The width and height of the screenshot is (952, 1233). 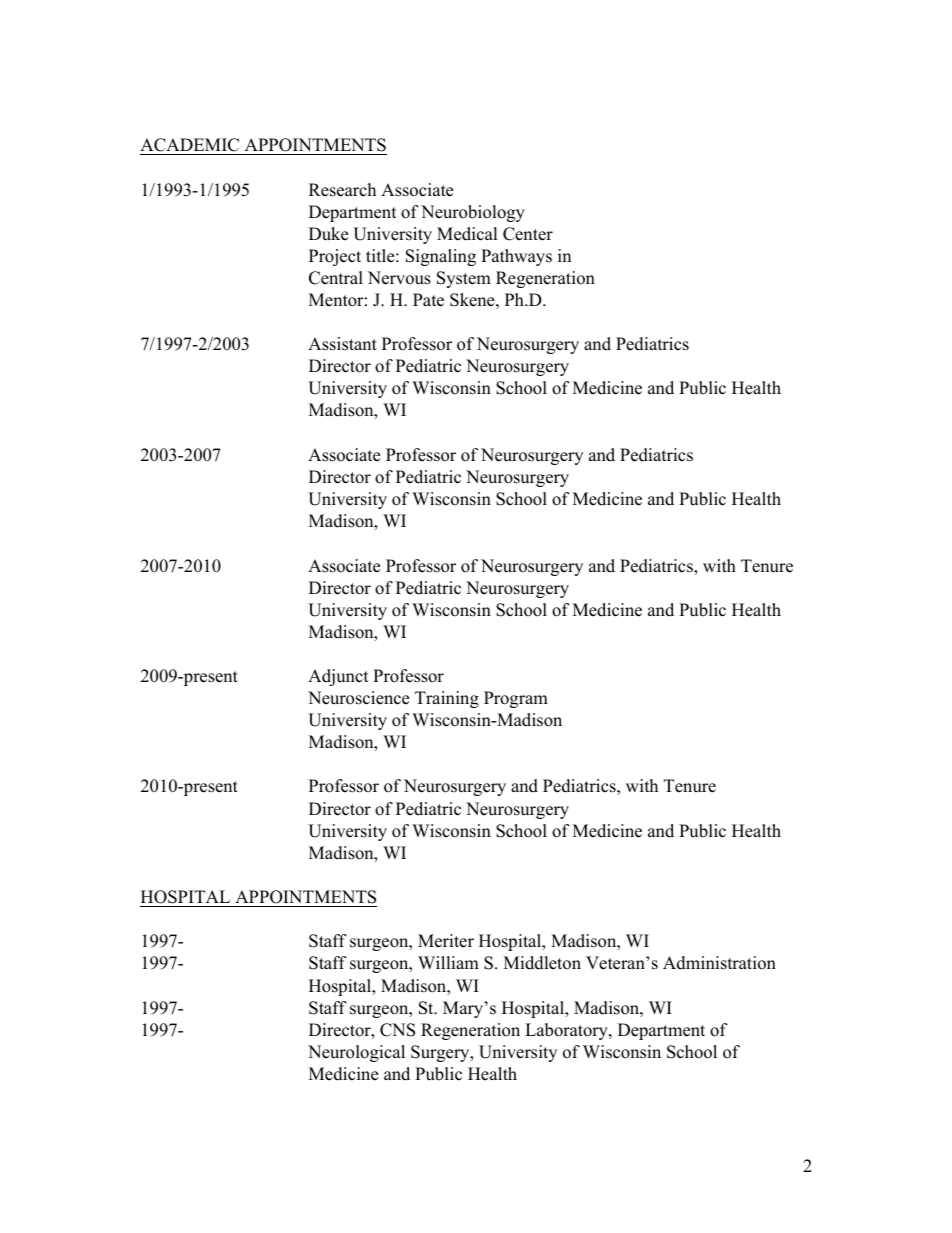 I want to click on ACADEMIC, so click(x=189, y=145).
